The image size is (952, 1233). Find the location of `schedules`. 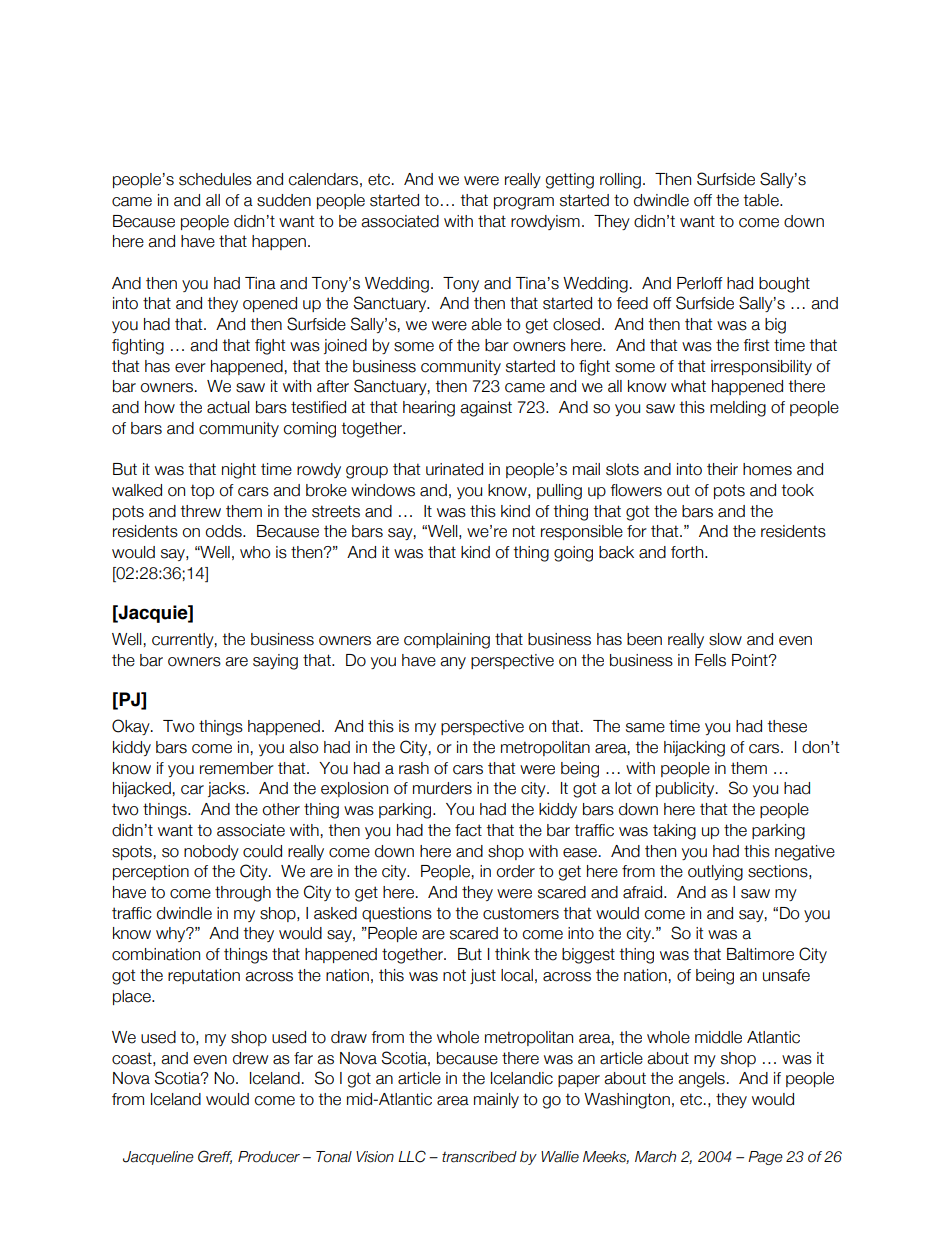

schedules is located at coordinates (215, 179).
